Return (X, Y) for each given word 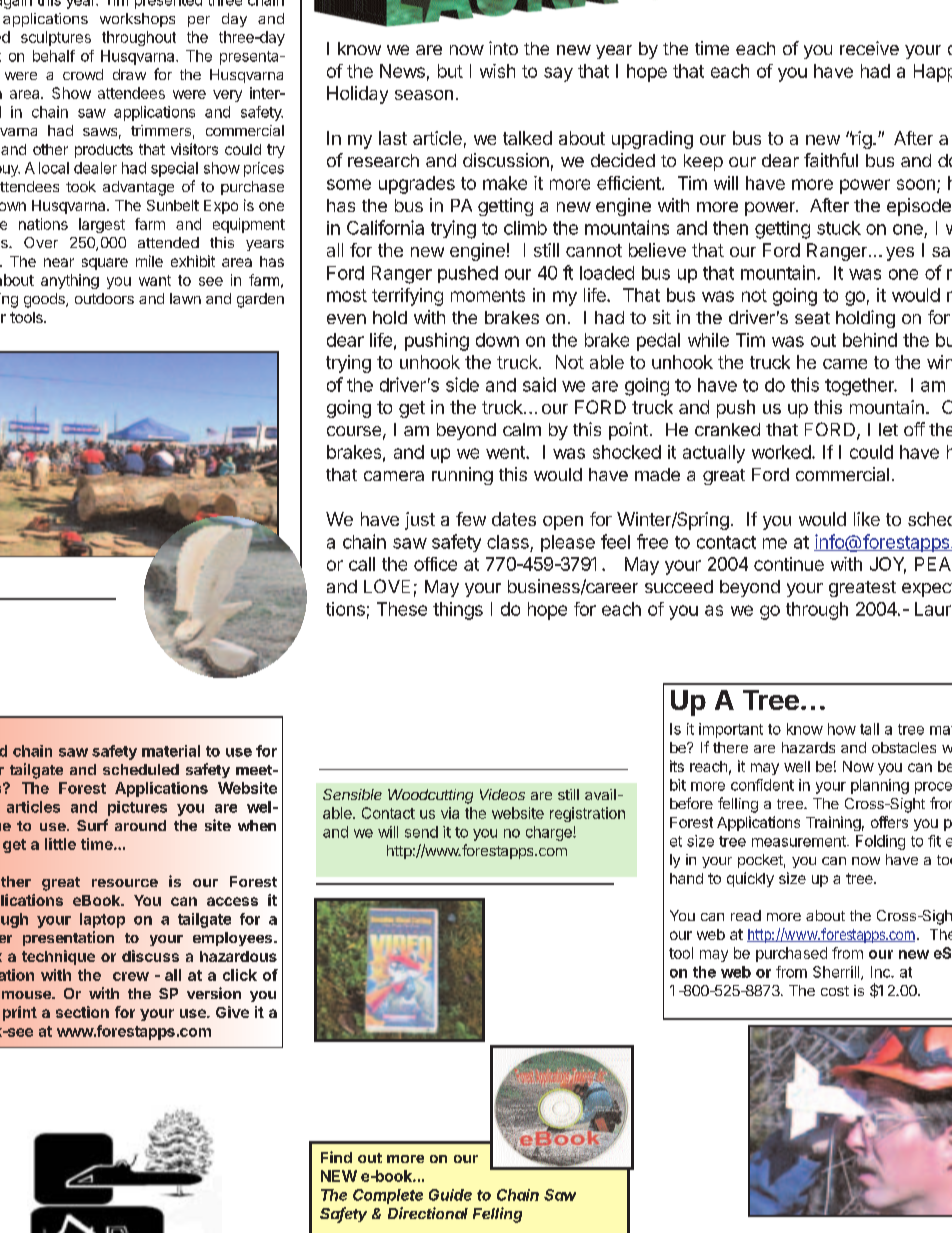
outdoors (104, 298)
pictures (137, 808)
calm (522, 429)
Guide (450, 1195)
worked (781, 452)
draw (129, 74)
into (503, 48)
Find (336, 1157)
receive (869, 48)
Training (833, 823)
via (450, 813)
